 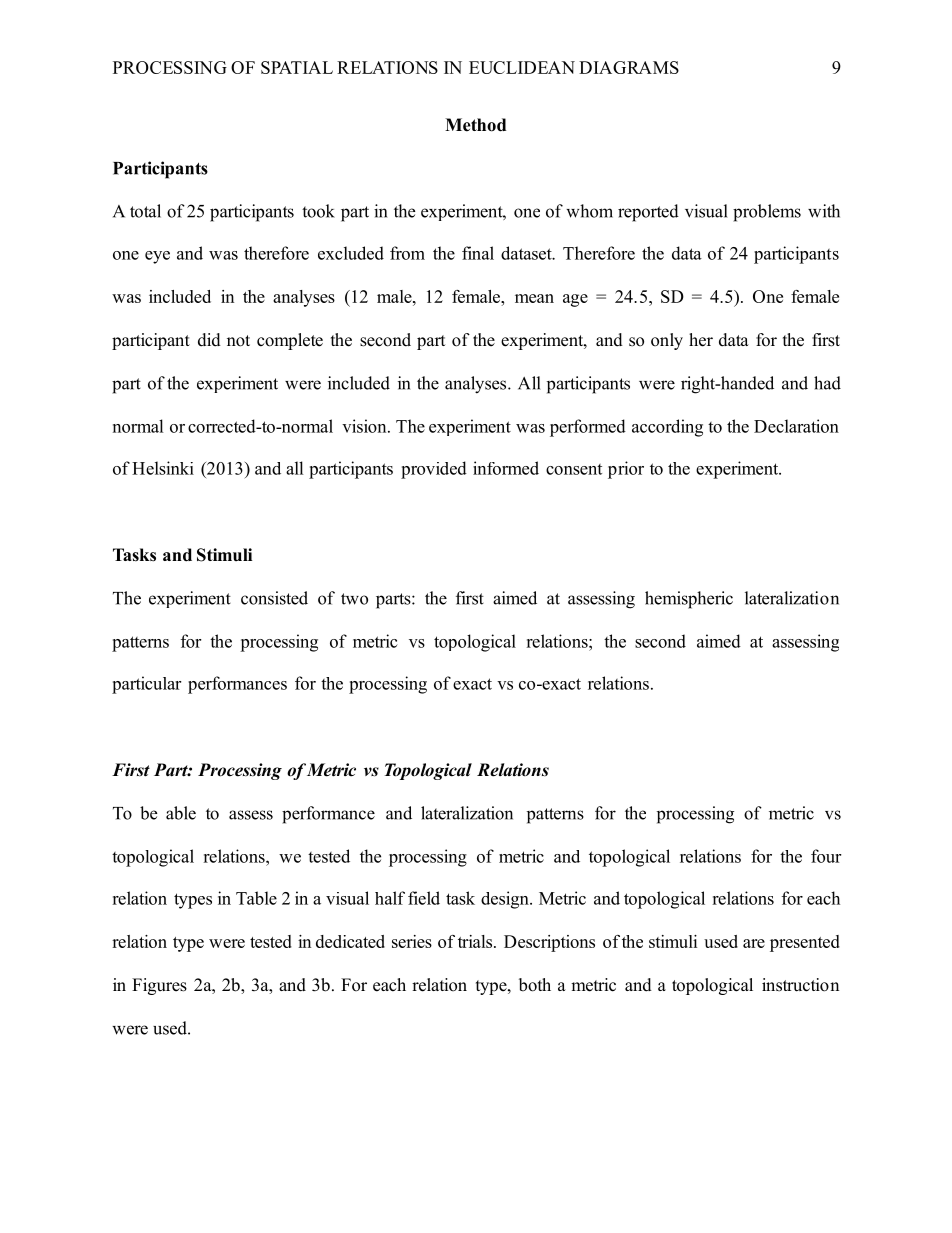 What do you see at coordinates (274, 598) in the document?
I see `consisted` at bounding box center [274, 598].
